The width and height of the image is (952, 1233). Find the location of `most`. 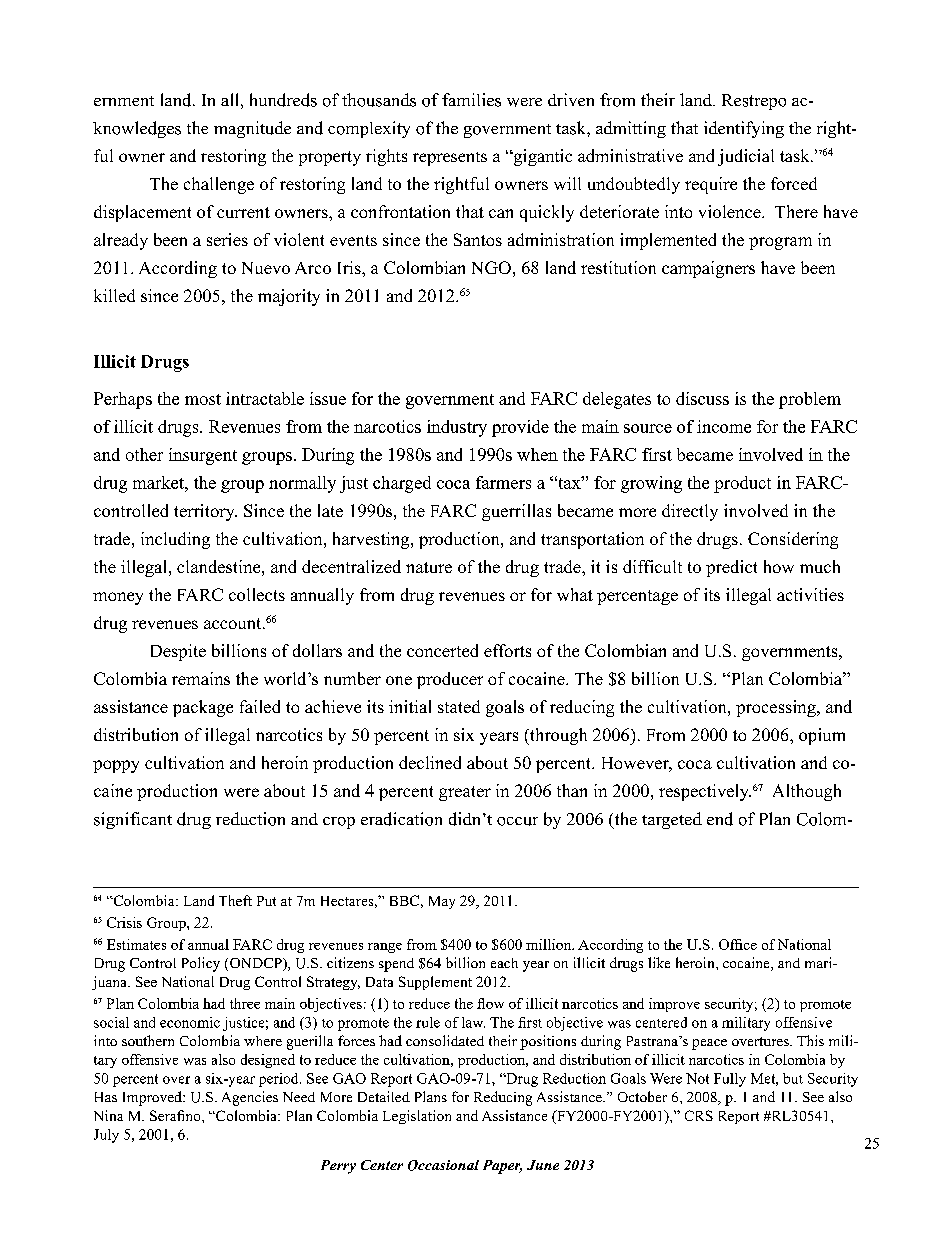

most is located at coordinates (203, 399).
